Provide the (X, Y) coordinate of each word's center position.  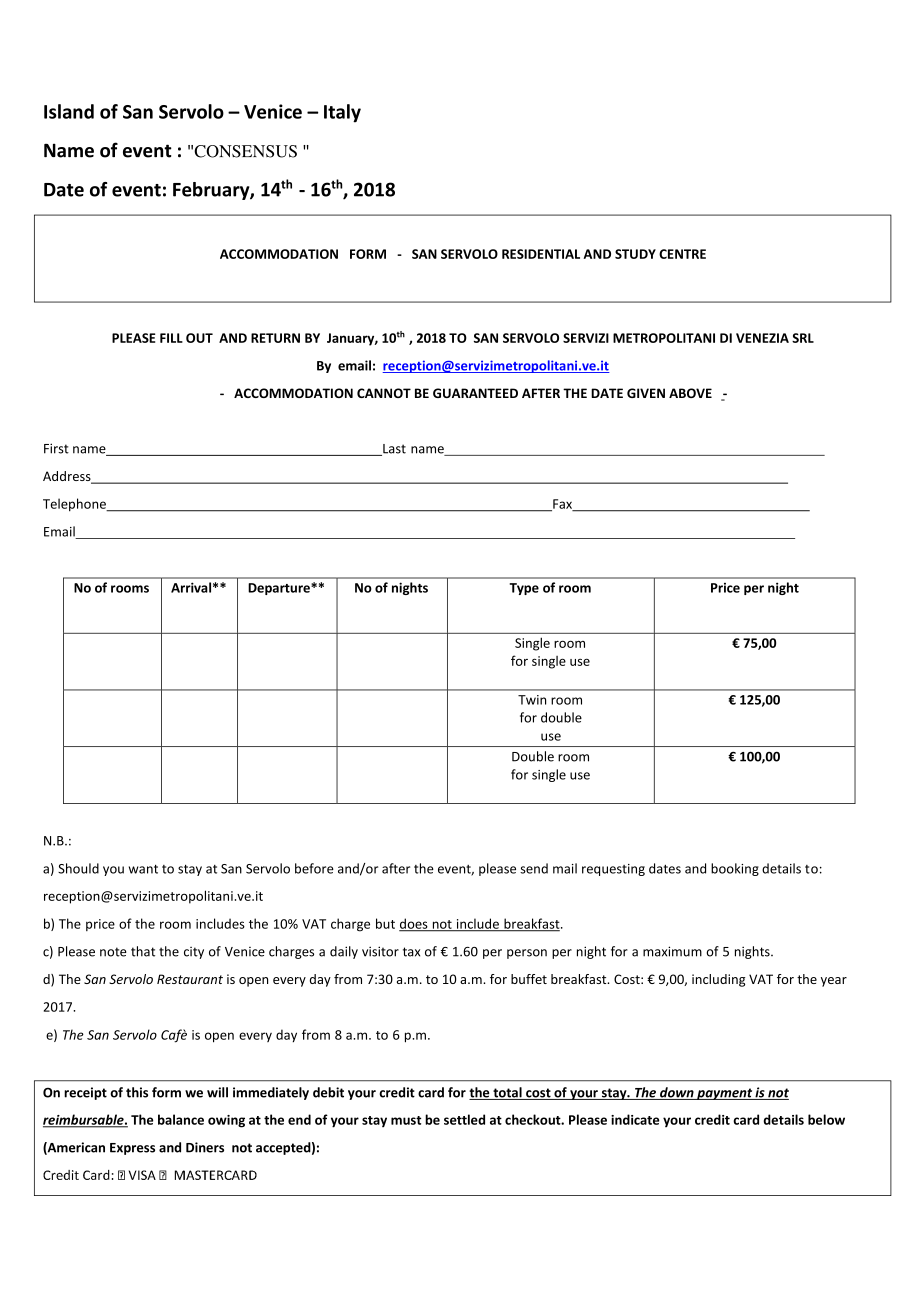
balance (181, 1119)
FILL (171, 338)
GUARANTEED (475, 393)
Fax (562, 505)
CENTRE (682, 254)
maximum (672, 951)
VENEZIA (762, 338)
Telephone (75, 505)
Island (69, 111)
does (414, 924)
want (143, 869)
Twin (532, 700)
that (143, 951)
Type (524, 589)
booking (735, 869)
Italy (342, 113)
